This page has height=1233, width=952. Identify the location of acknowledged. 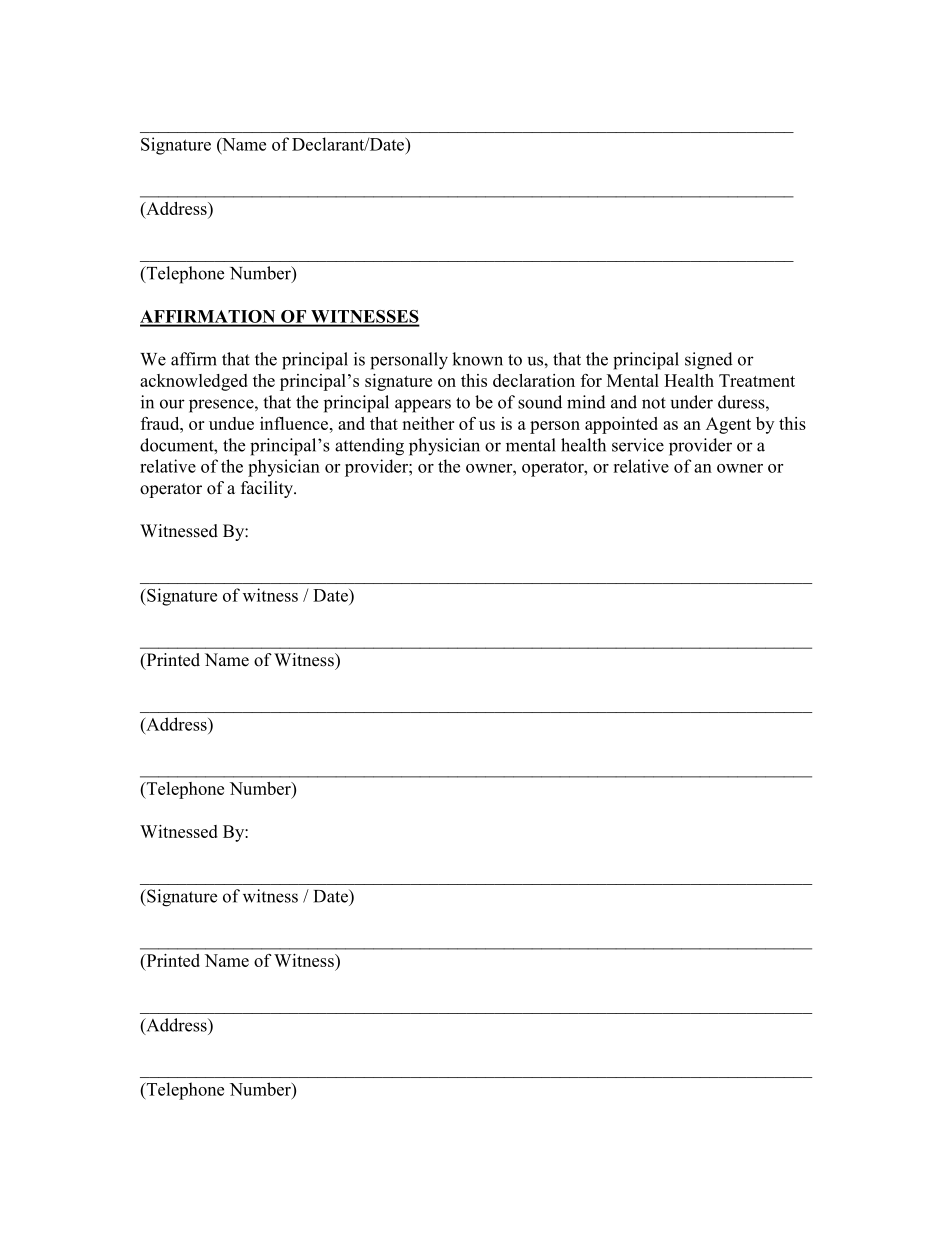
(194, 382).
